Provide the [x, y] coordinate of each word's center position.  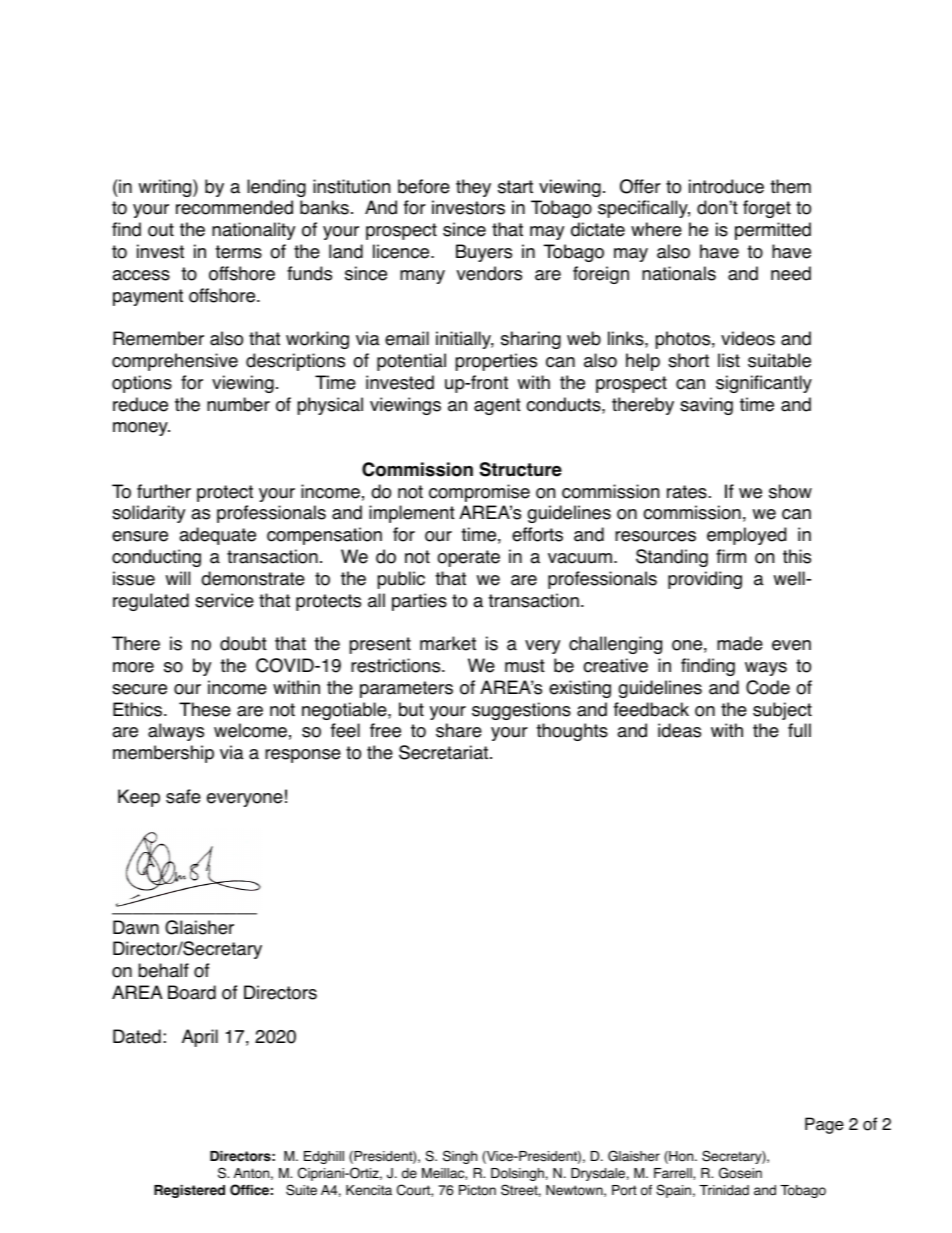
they [473, 188]
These [205, 709]
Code [768, 687]
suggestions [521, 711]
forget [767, 209]
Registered [189, 1191]
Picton [477, 1190]
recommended [234, 207]
